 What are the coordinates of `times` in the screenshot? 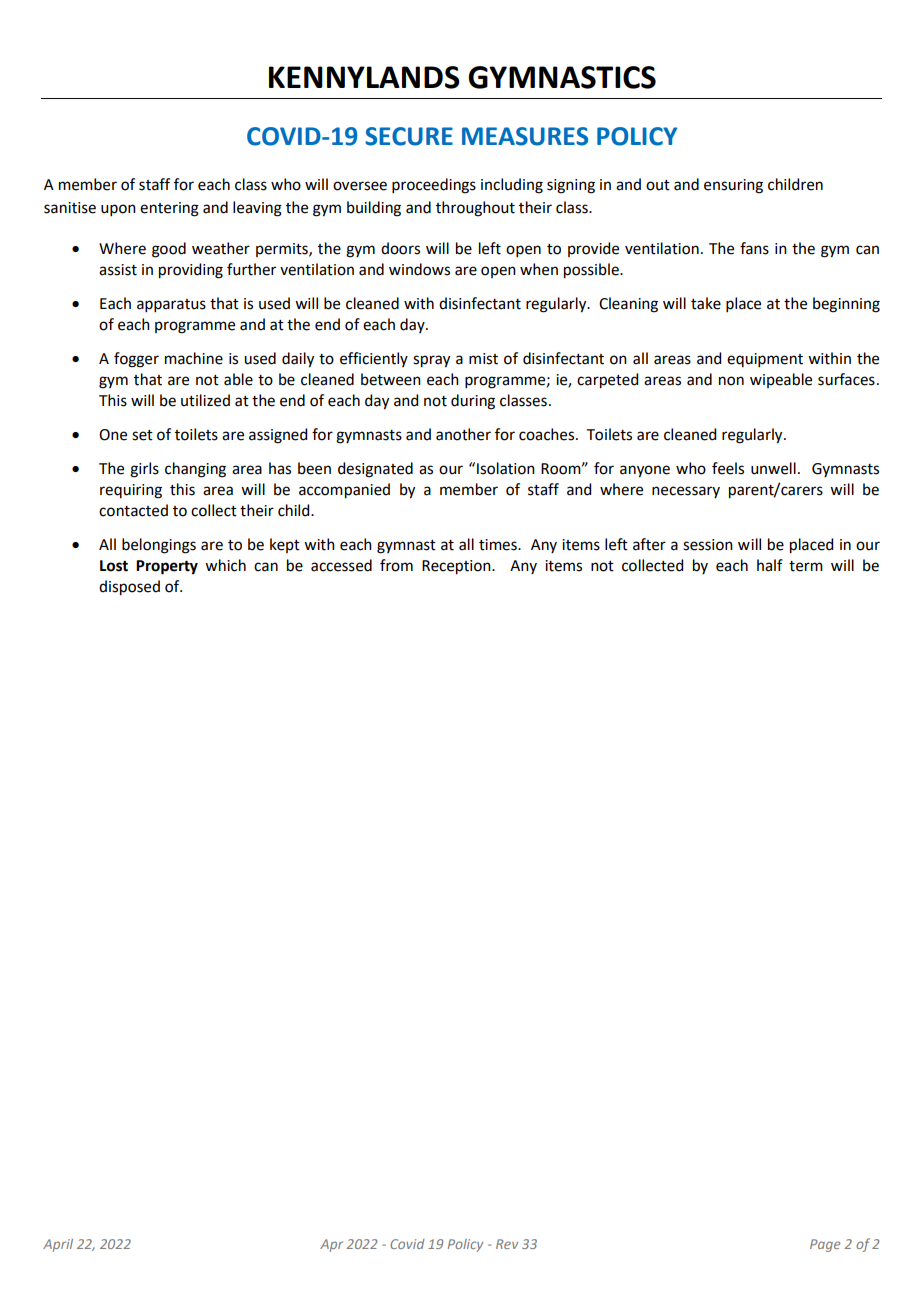 It's located at (499, 545).
